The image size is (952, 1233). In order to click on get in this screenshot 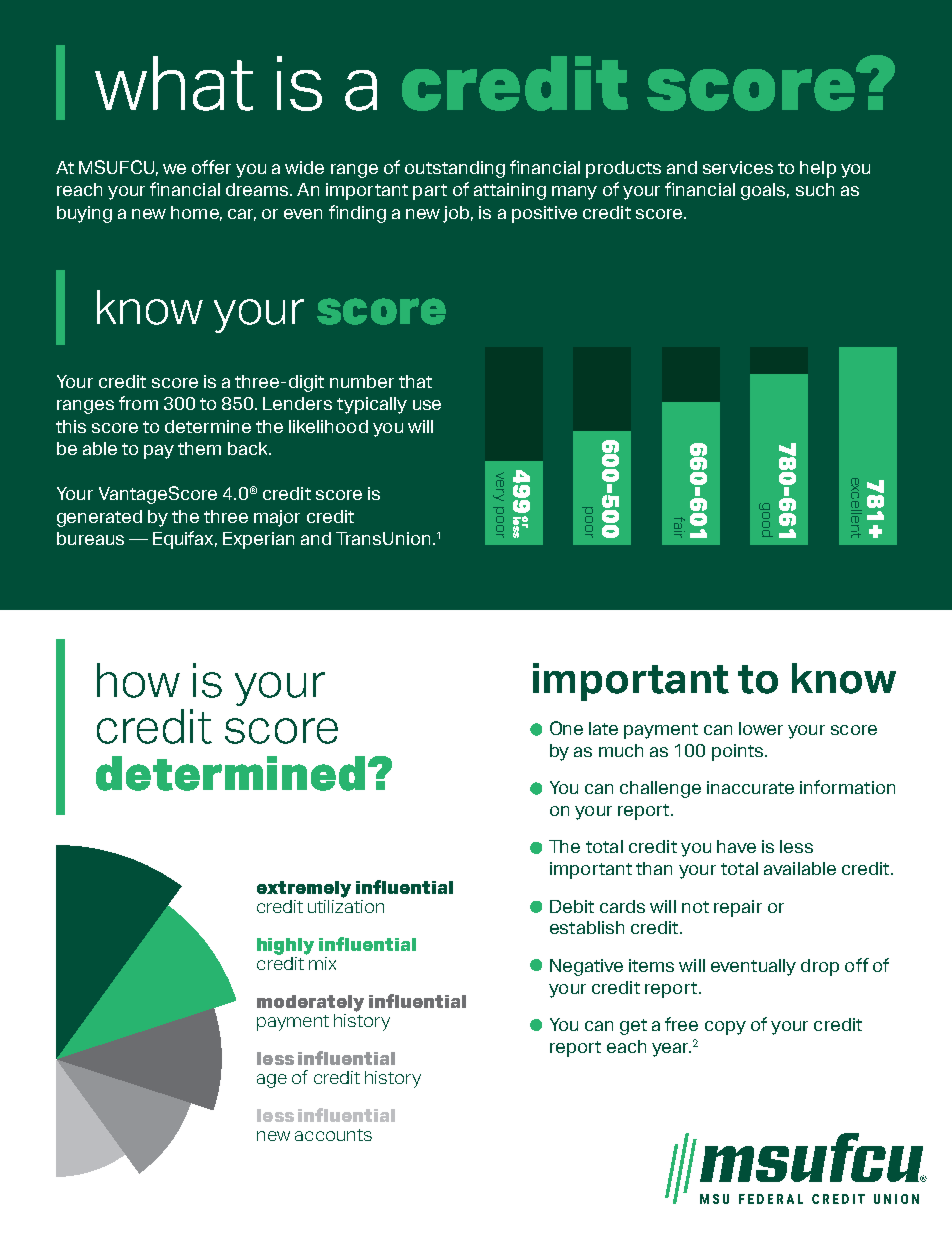, I will do `click(633, 1027)`.
